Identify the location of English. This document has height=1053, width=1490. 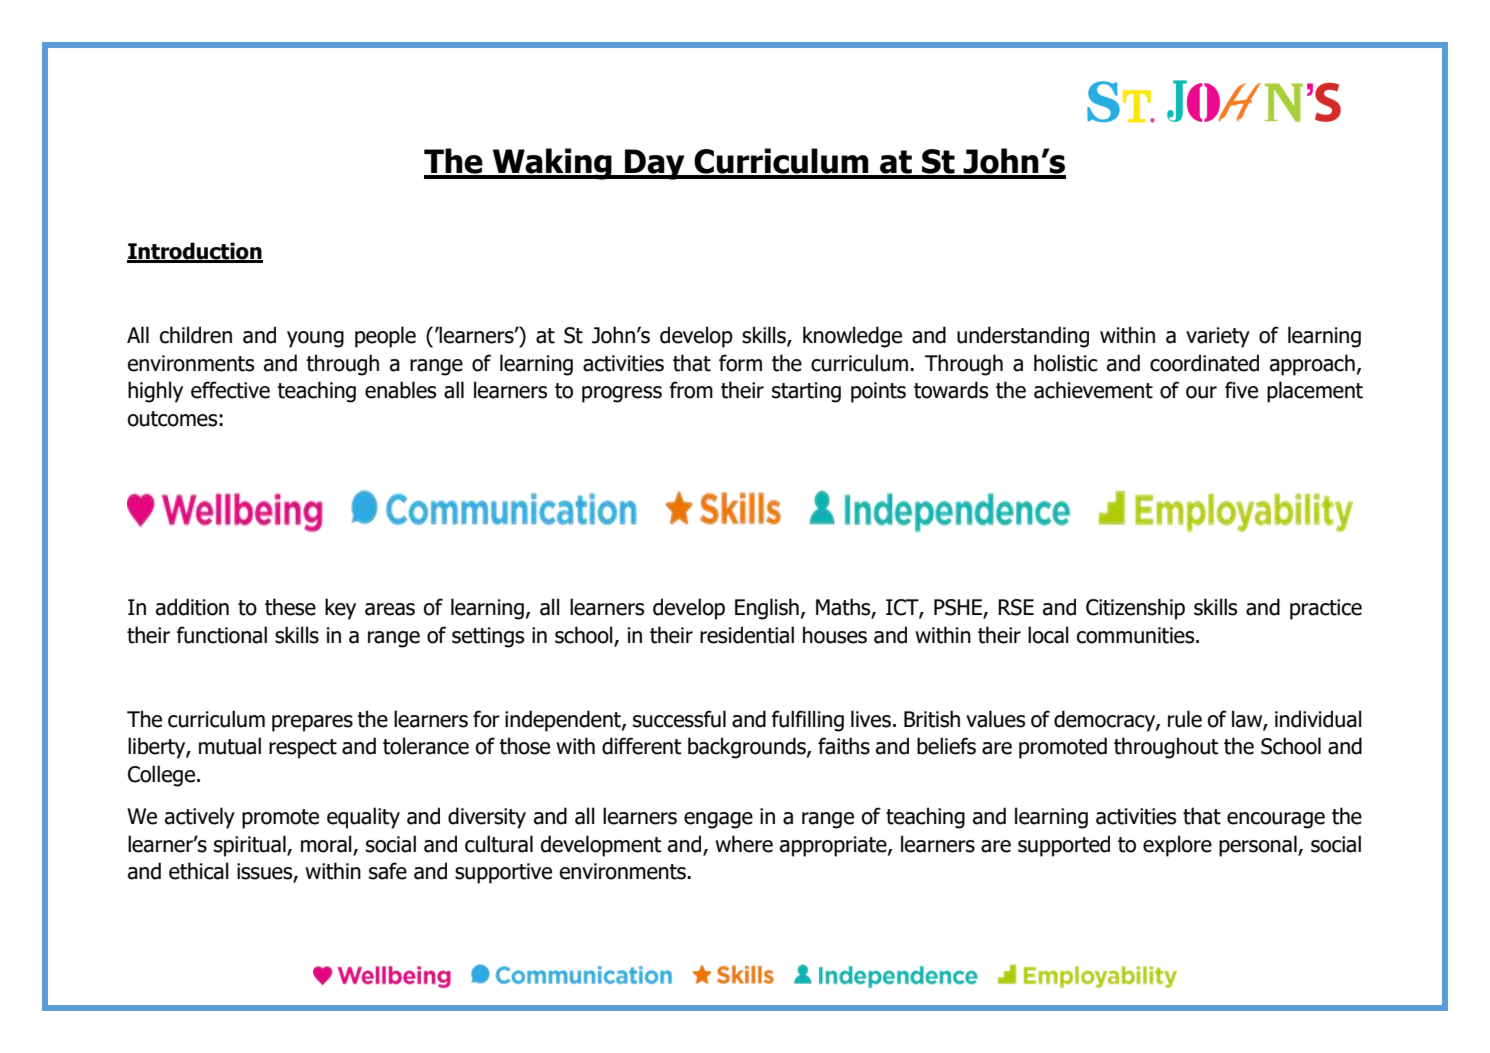
(767, 609).
